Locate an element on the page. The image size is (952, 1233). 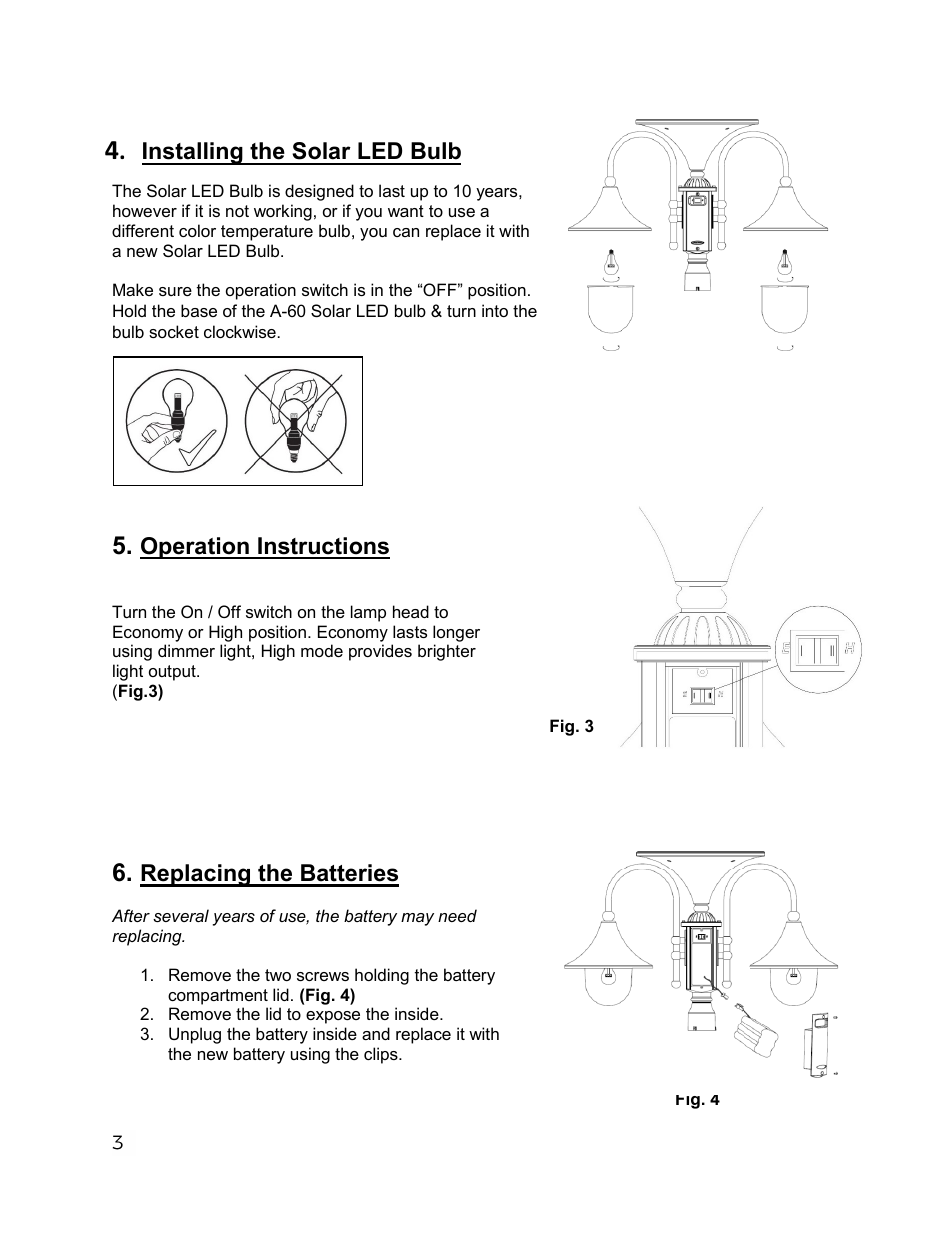
socket is located at coordinates (174, 331).
